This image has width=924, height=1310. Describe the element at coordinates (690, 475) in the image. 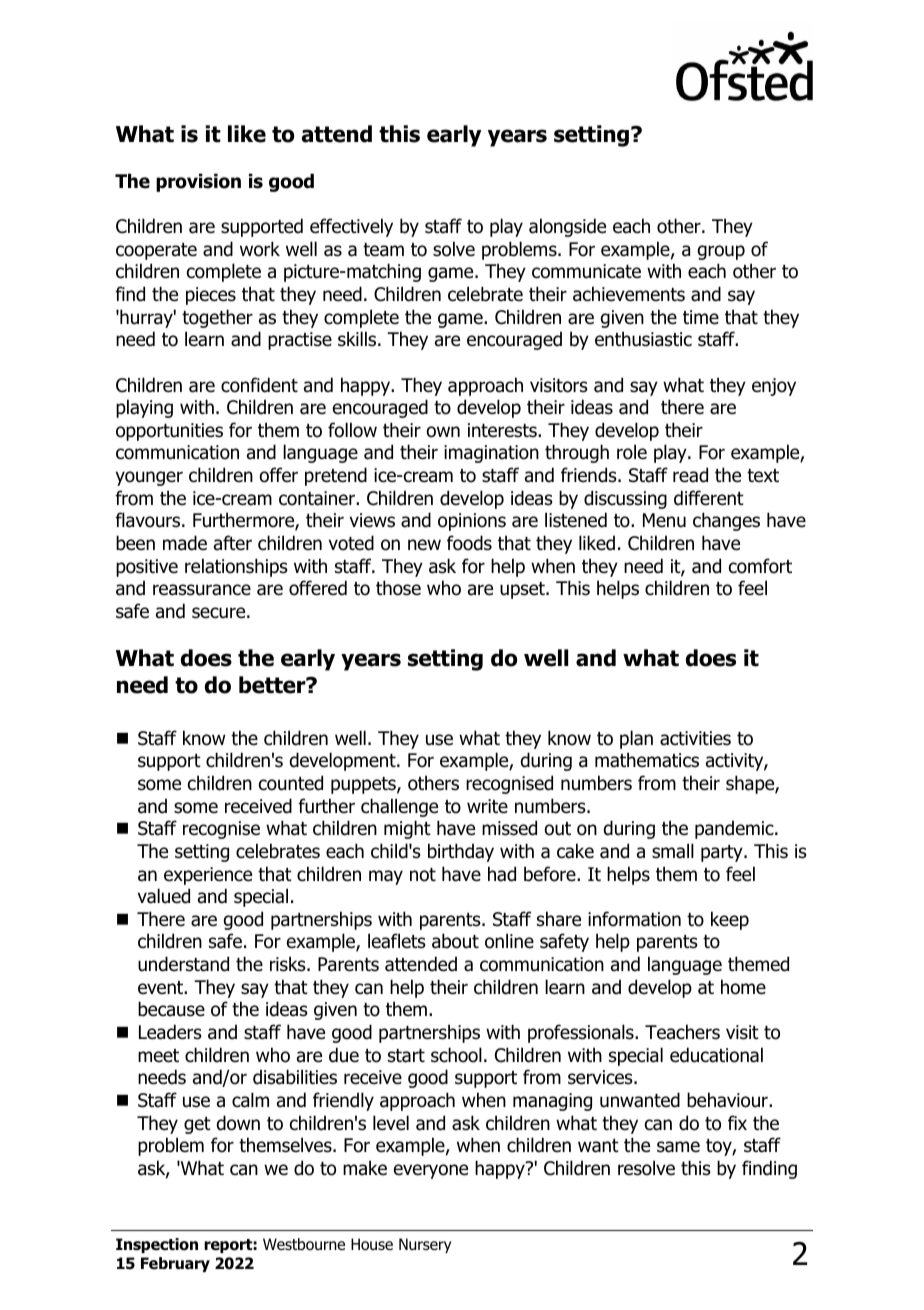

I see `read` at that location.
